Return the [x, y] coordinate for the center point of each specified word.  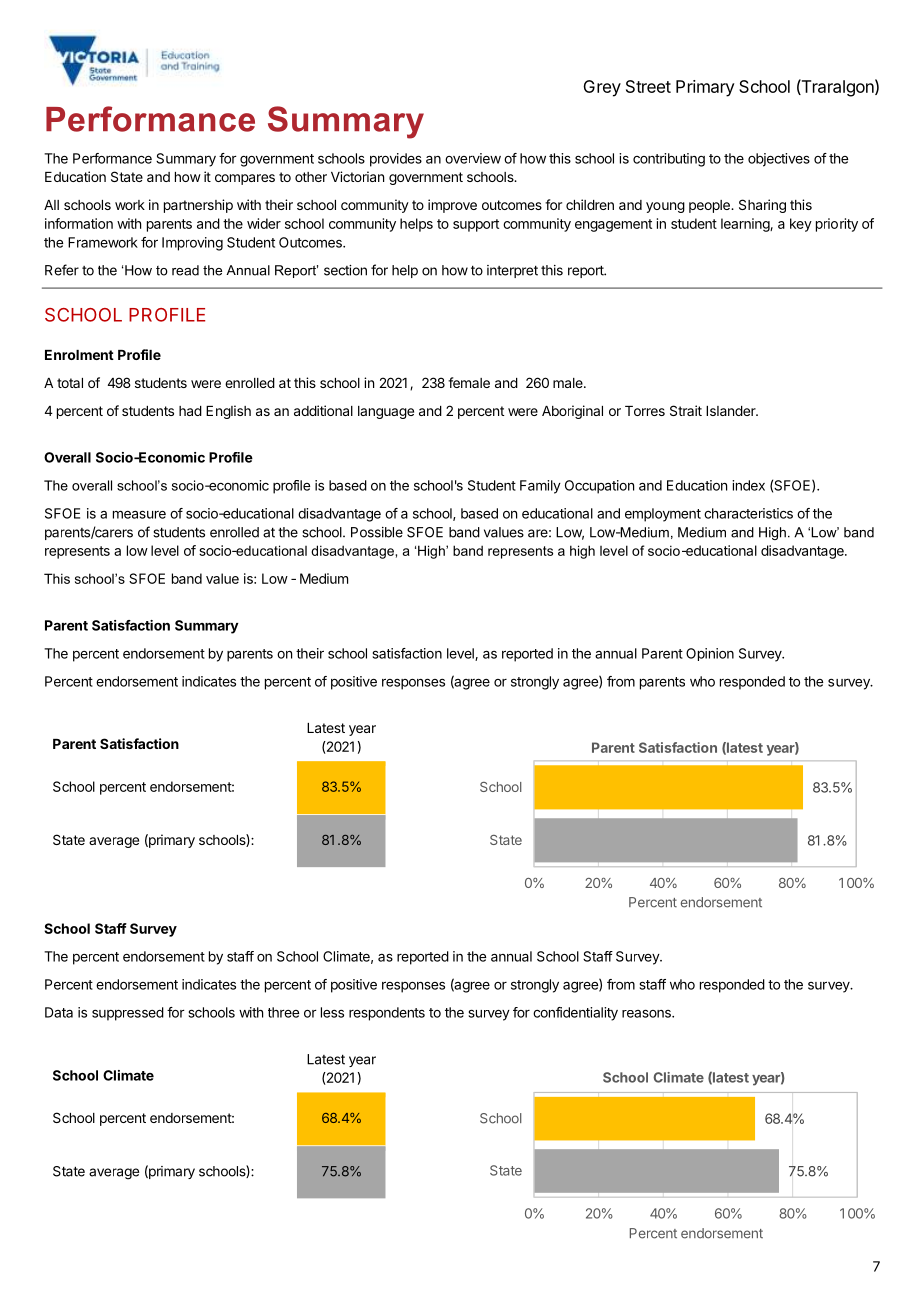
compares [245, 179]
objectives [779, 160]
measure [139, 514]
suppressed [128, 1014]
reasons [647, 1013]
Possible [377, 532]
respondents [387, 1014]
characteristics [748, 513]
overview [473, 158]
